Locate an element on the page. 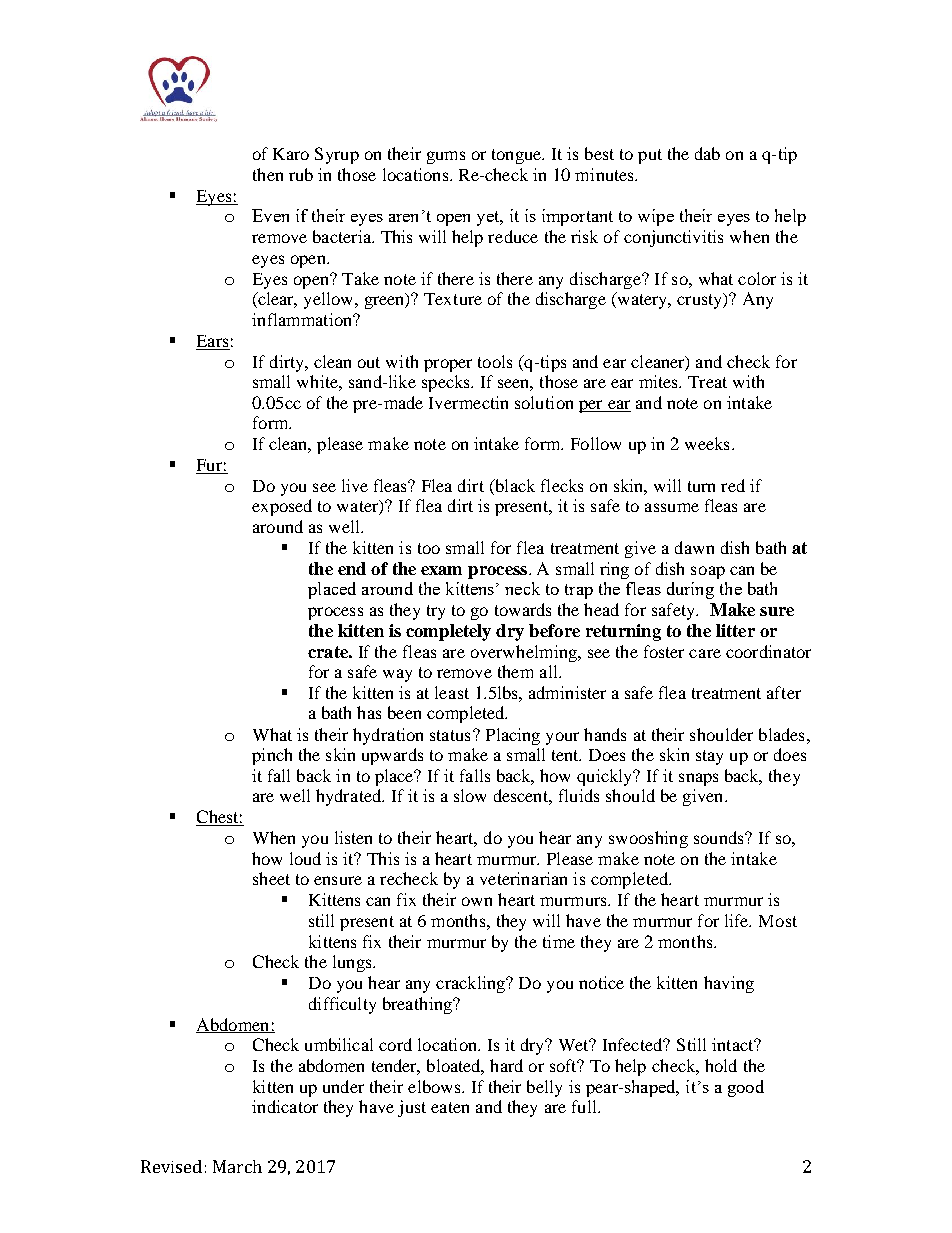  pinch is located at coordinates (272, 756).
